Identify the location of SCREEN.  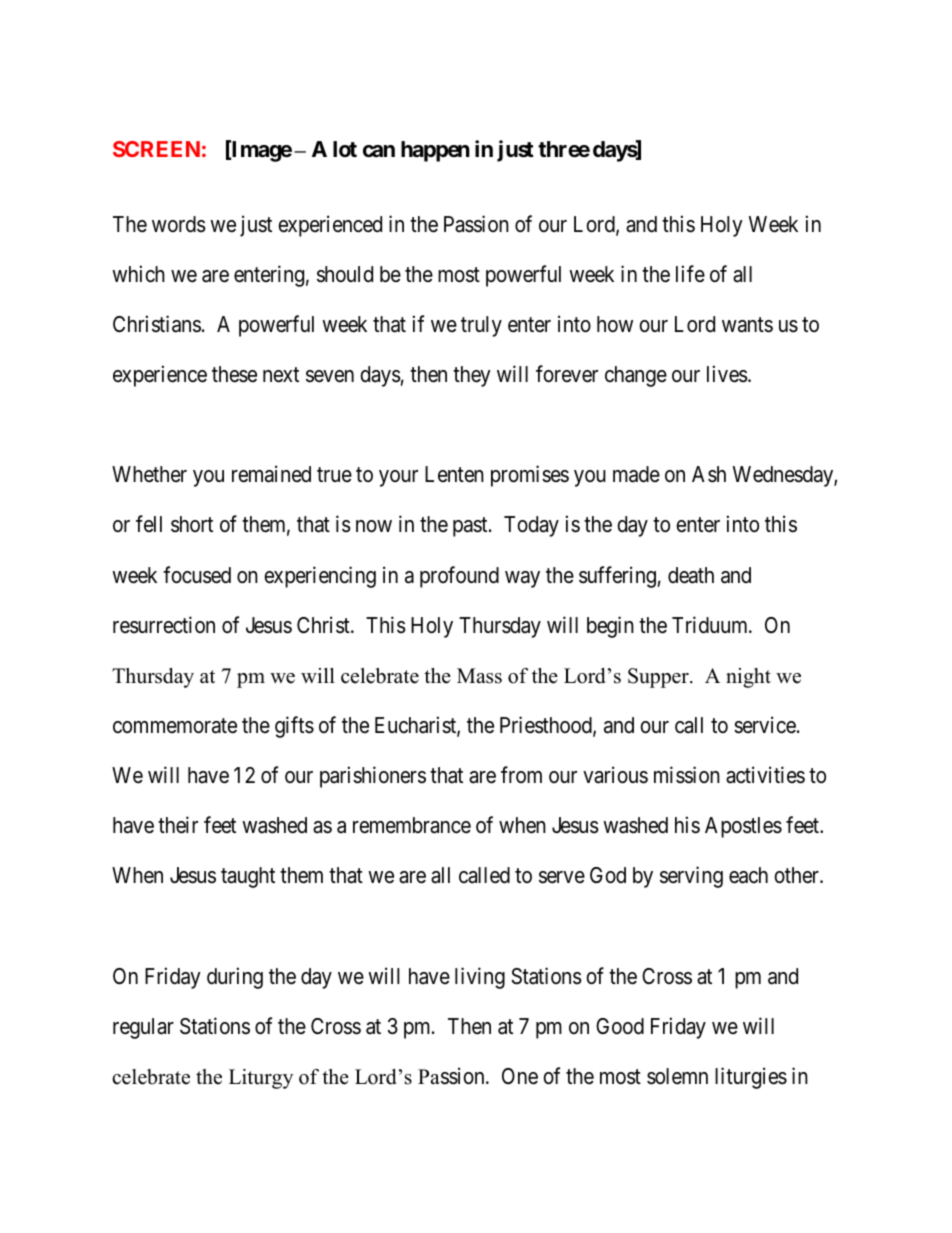
(156, 149).
